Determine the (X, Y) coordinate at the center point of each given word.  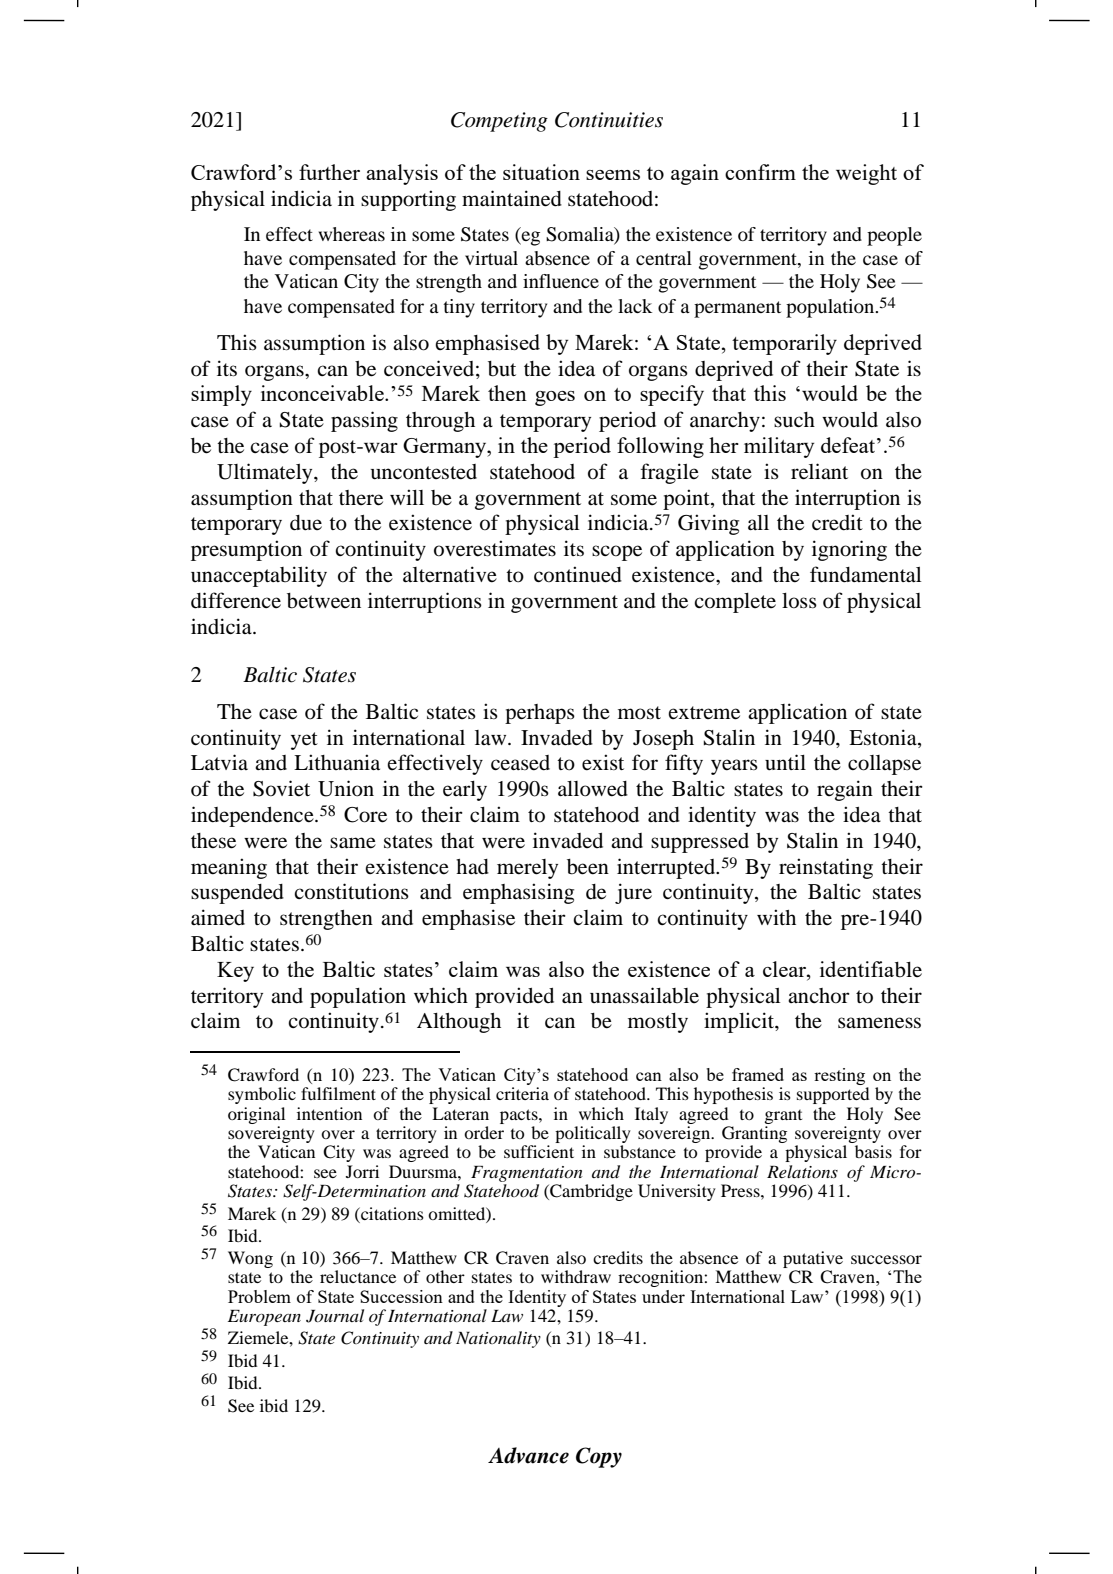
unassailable (644, 995)
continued (578, 574)
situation (541, 172)
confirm (760, 172)
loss (799, 601)
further (329, 172)
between (324, 601)
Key (235, 972)
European (264, 1318)
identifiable (871, 969)
